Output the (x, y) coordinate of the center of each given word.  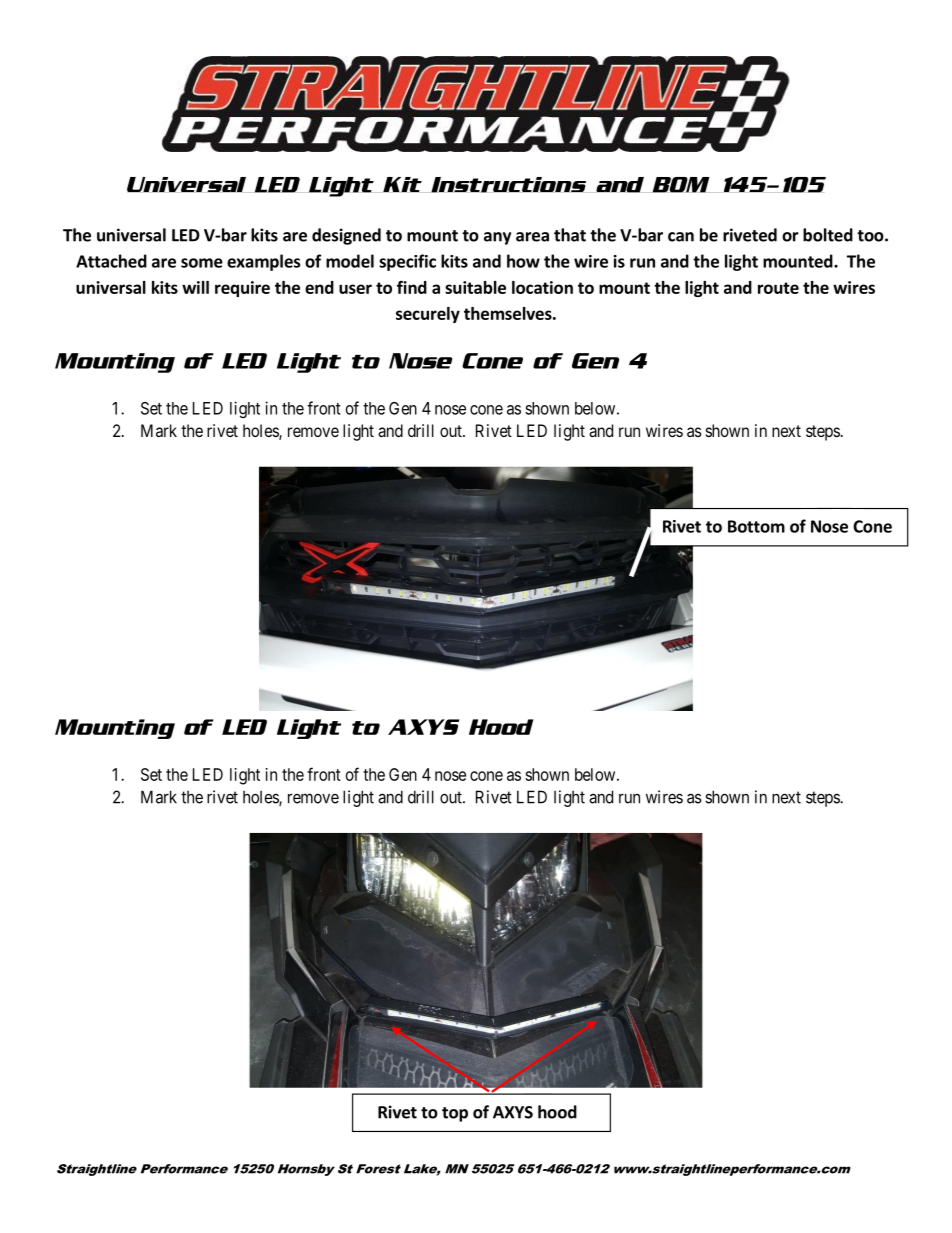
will (195, 287)
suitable (475, 287)
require (242, 289)
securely (428, 315)
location (542, 287)
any (497, 238)
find (412, 287)
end (319, 287)
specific (407, 262)
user (355, 289)
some (202, 263)
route (778, 288)
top (455, 1114)
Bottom (756, 526)
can (681, 237)
